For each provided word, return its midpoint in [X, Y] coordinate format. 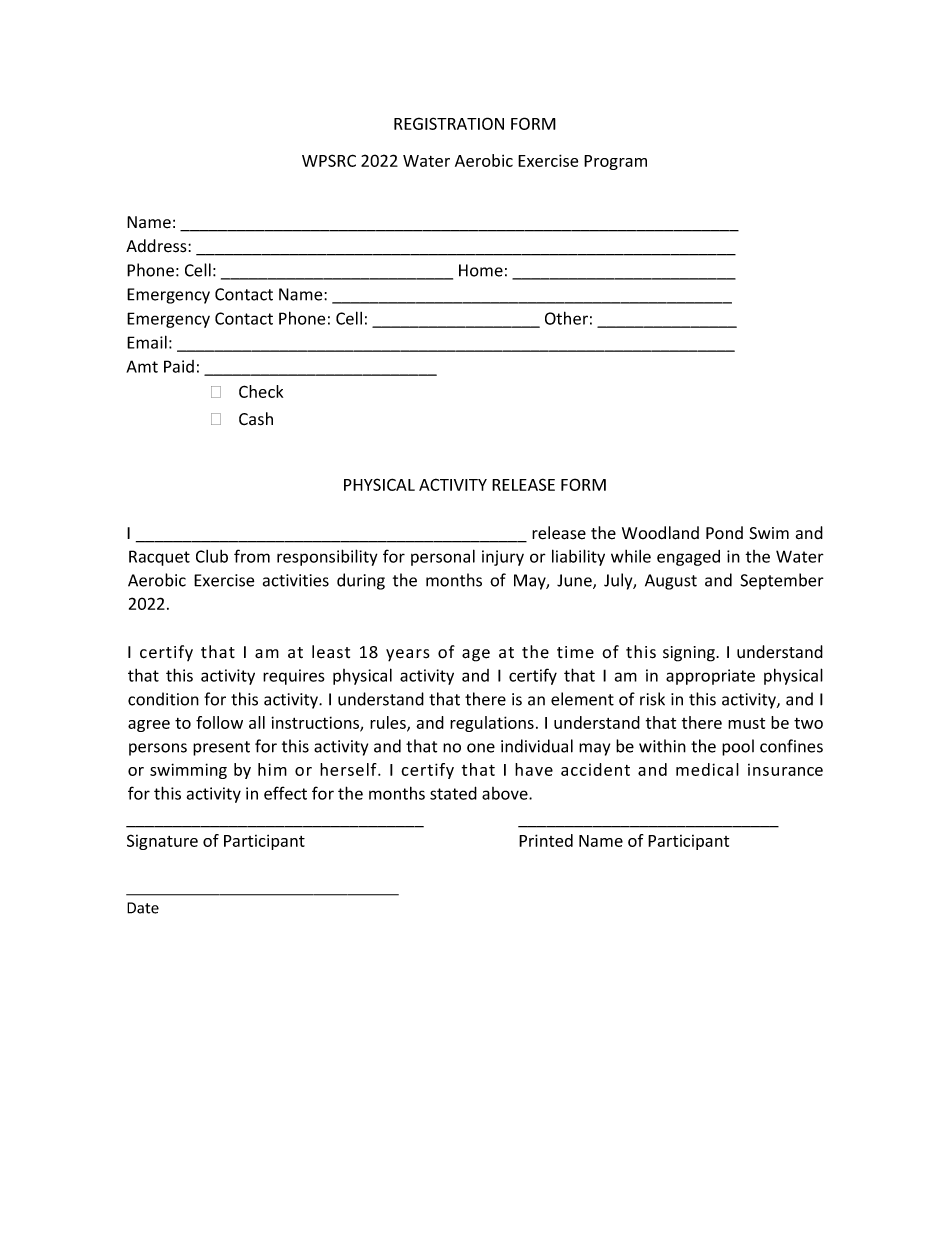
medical [707, 769]
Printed [546, 840]
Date [143, 908]
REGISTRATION [449, 123]
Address [157, 246]
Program [615, 162]
